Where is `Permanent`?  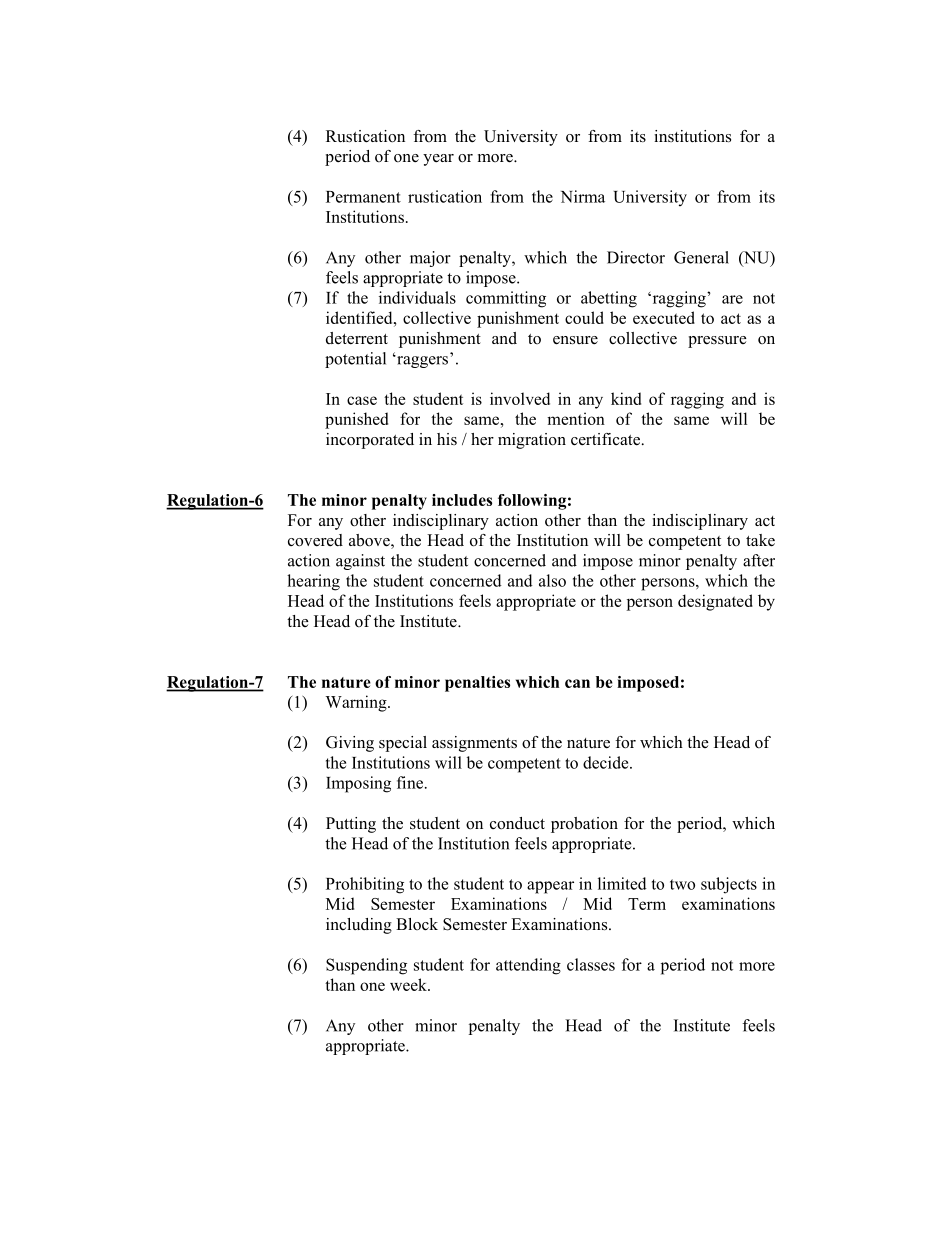 Permanent is located at coordinates (363, 197).
